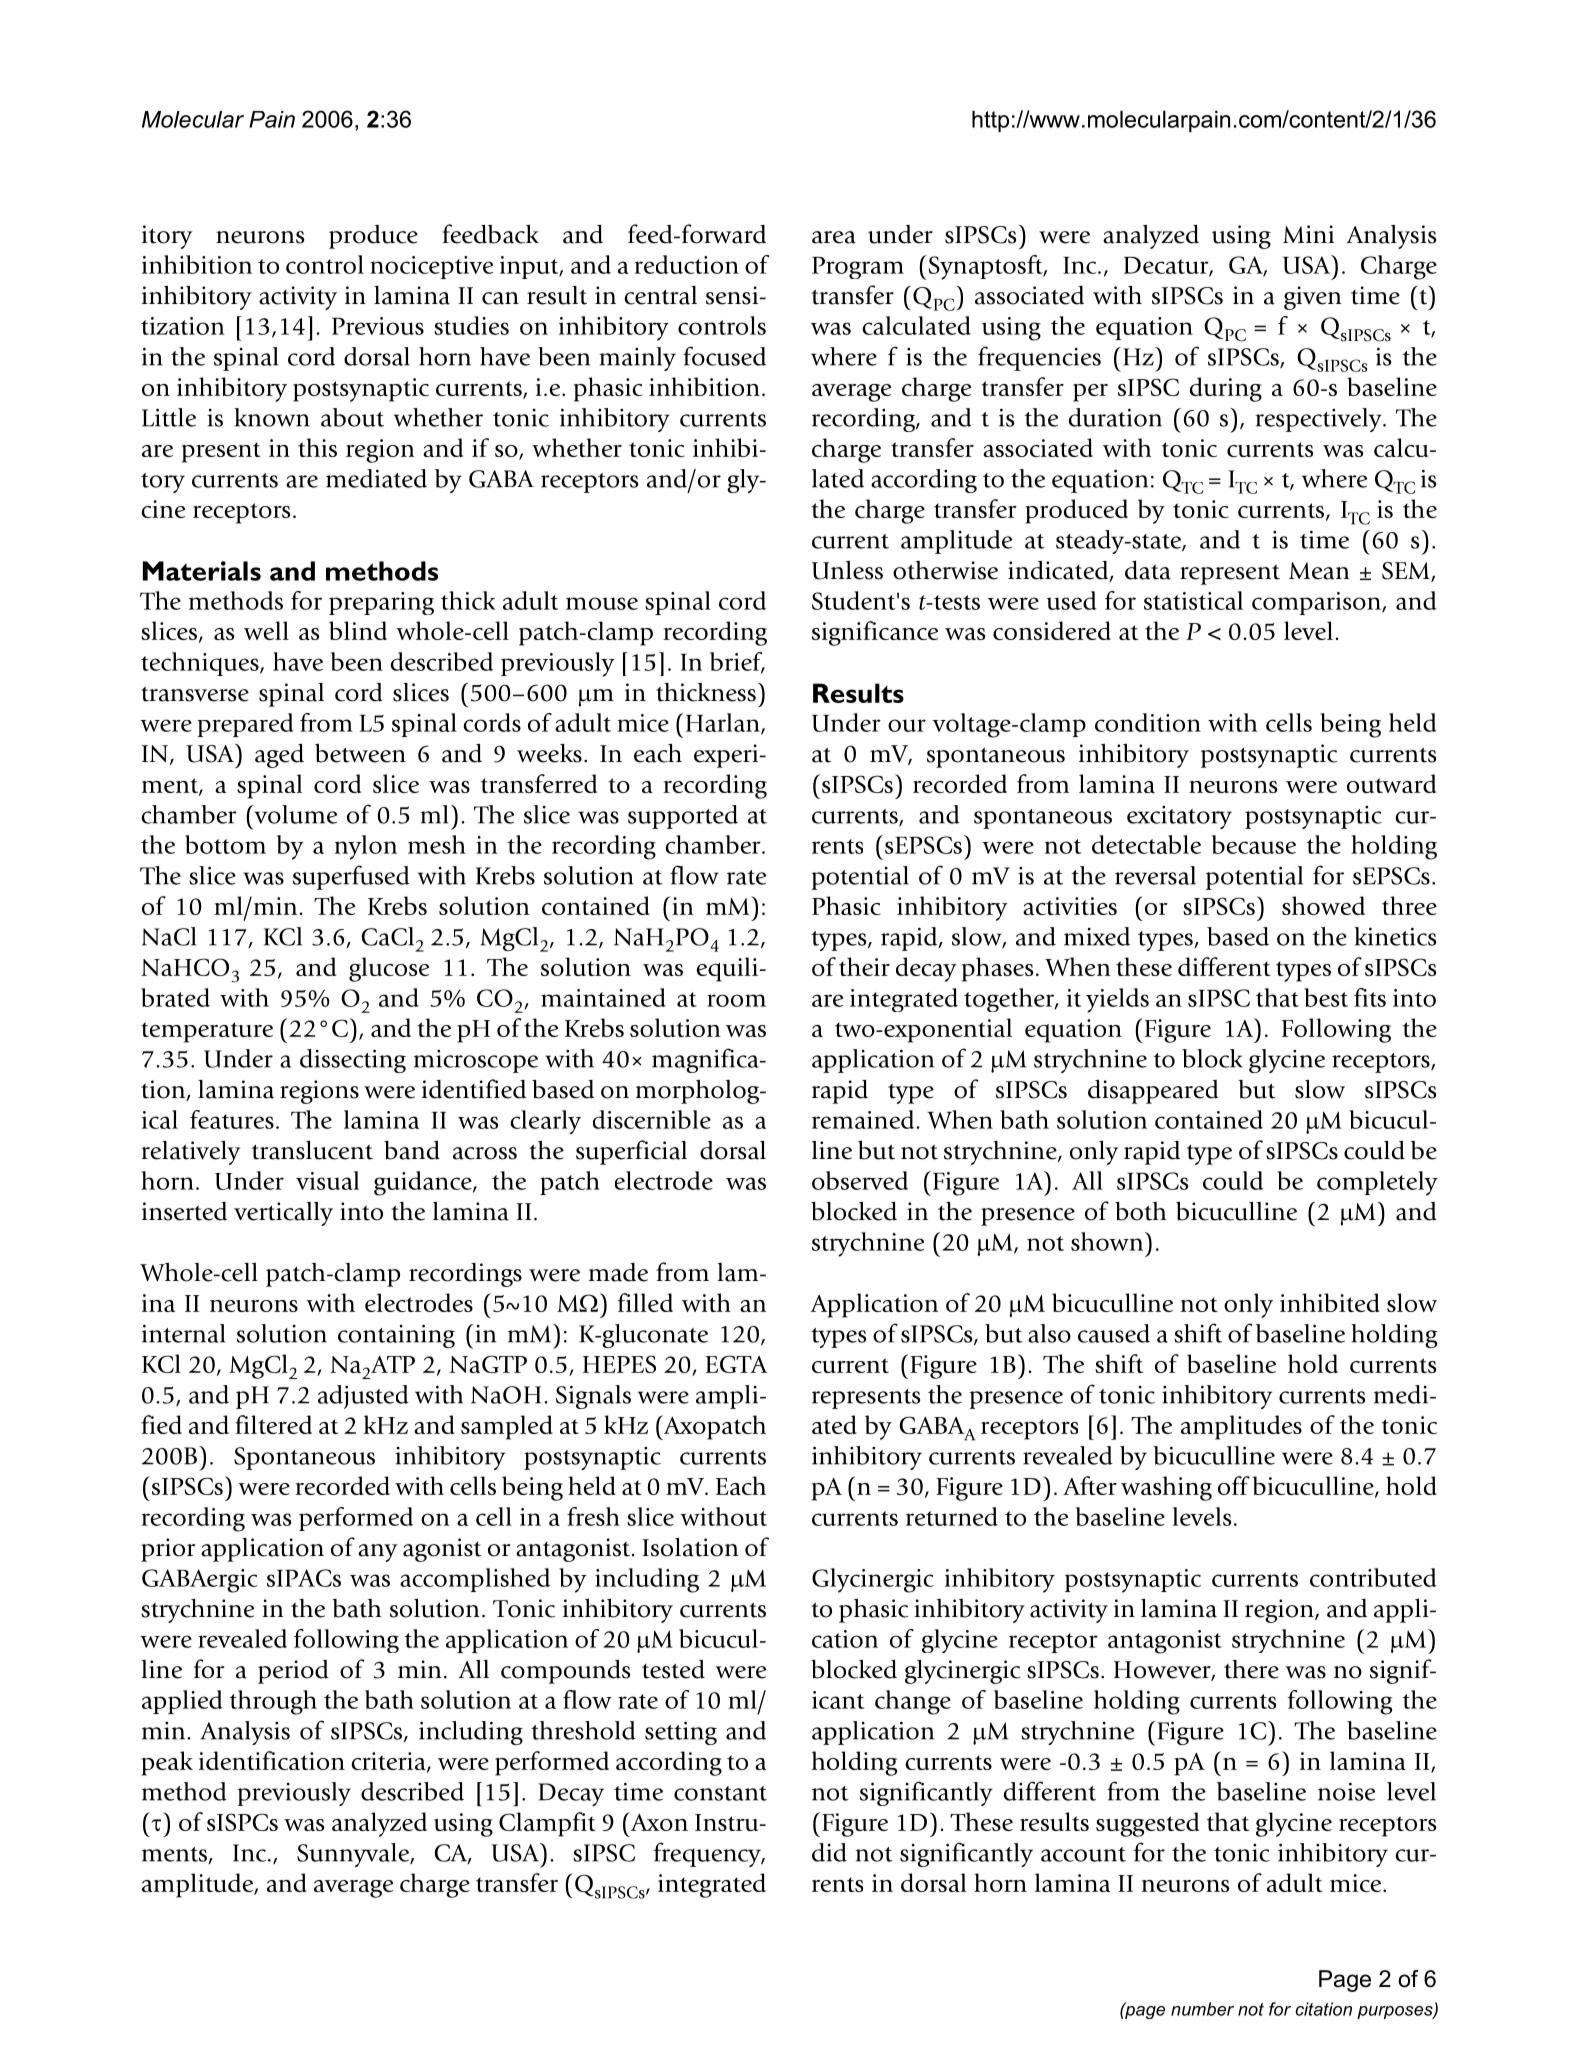 This image has height=2058, width=1585. I want to click on translucent, so click(312, 1150).
